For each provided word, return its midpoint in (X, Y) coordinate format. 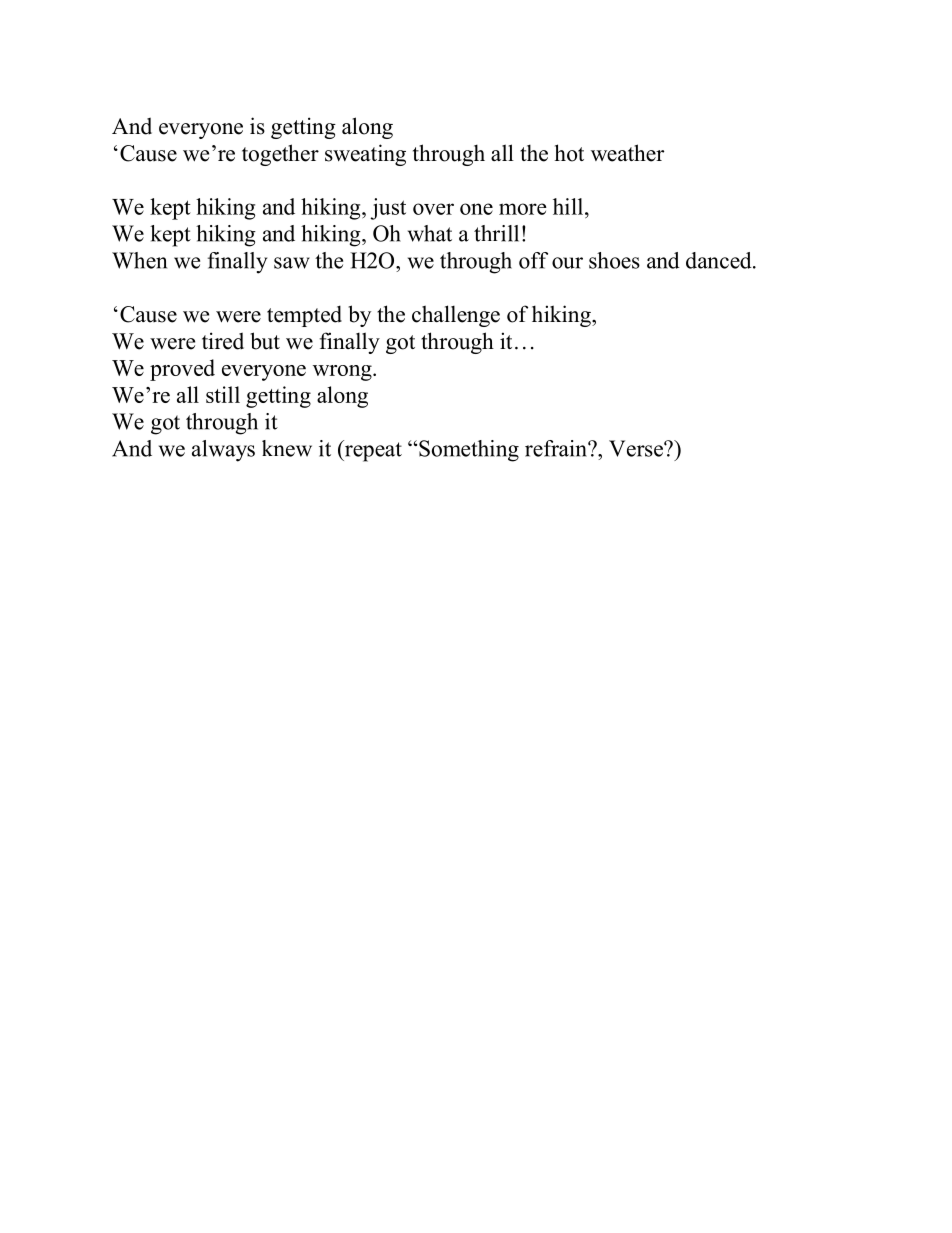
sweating (365, 155)
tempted (304, 316)
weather (627, 153)
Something (469, 451)
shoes (614, 260)
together (280, 155)
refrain (557, 448)
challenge (456, 316)
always (223, 451)
